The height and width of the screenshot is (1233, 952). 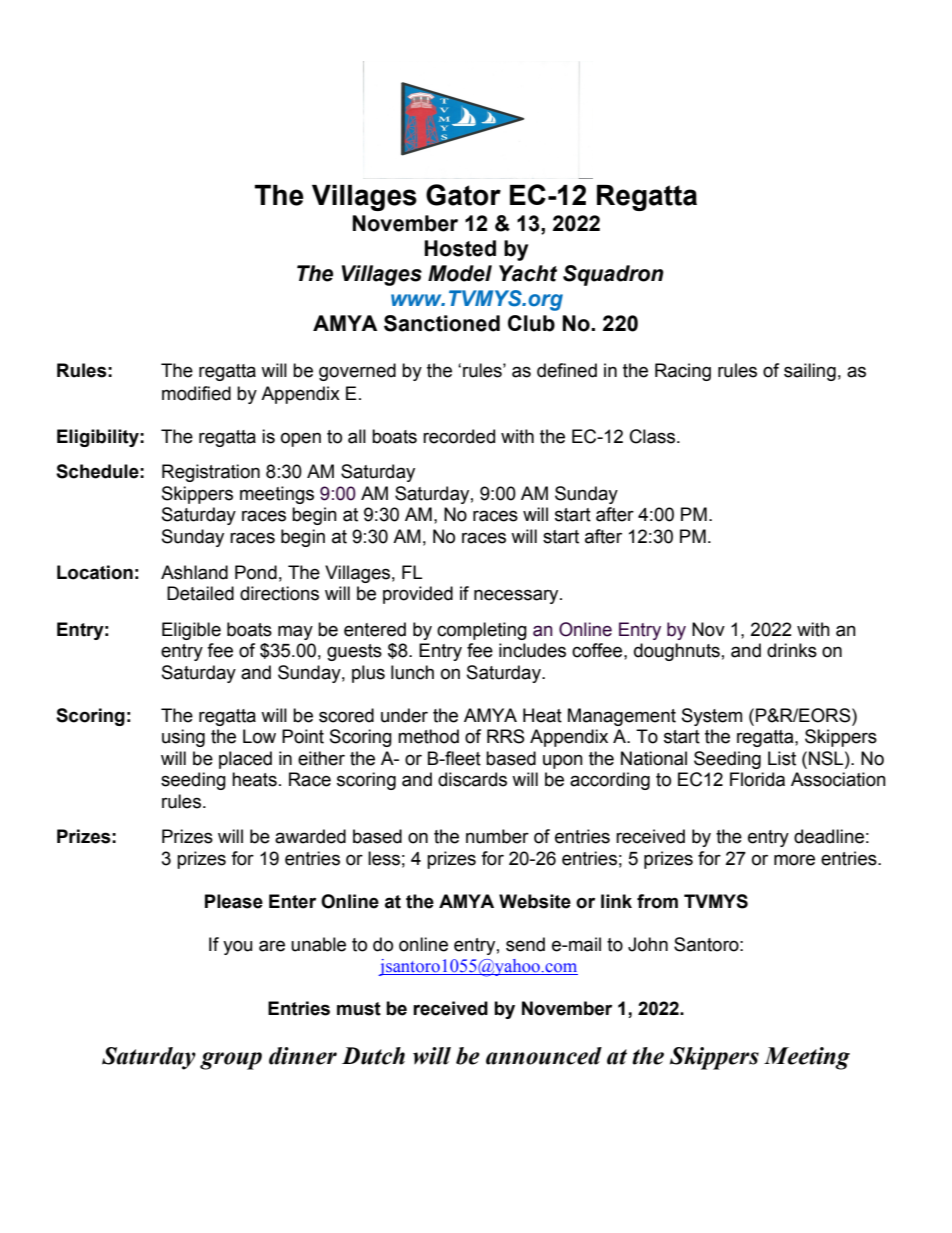 What do you see at coordinates (792, 650) in the screenshot?
I see `drinks` at bounding box center [792, 650].
